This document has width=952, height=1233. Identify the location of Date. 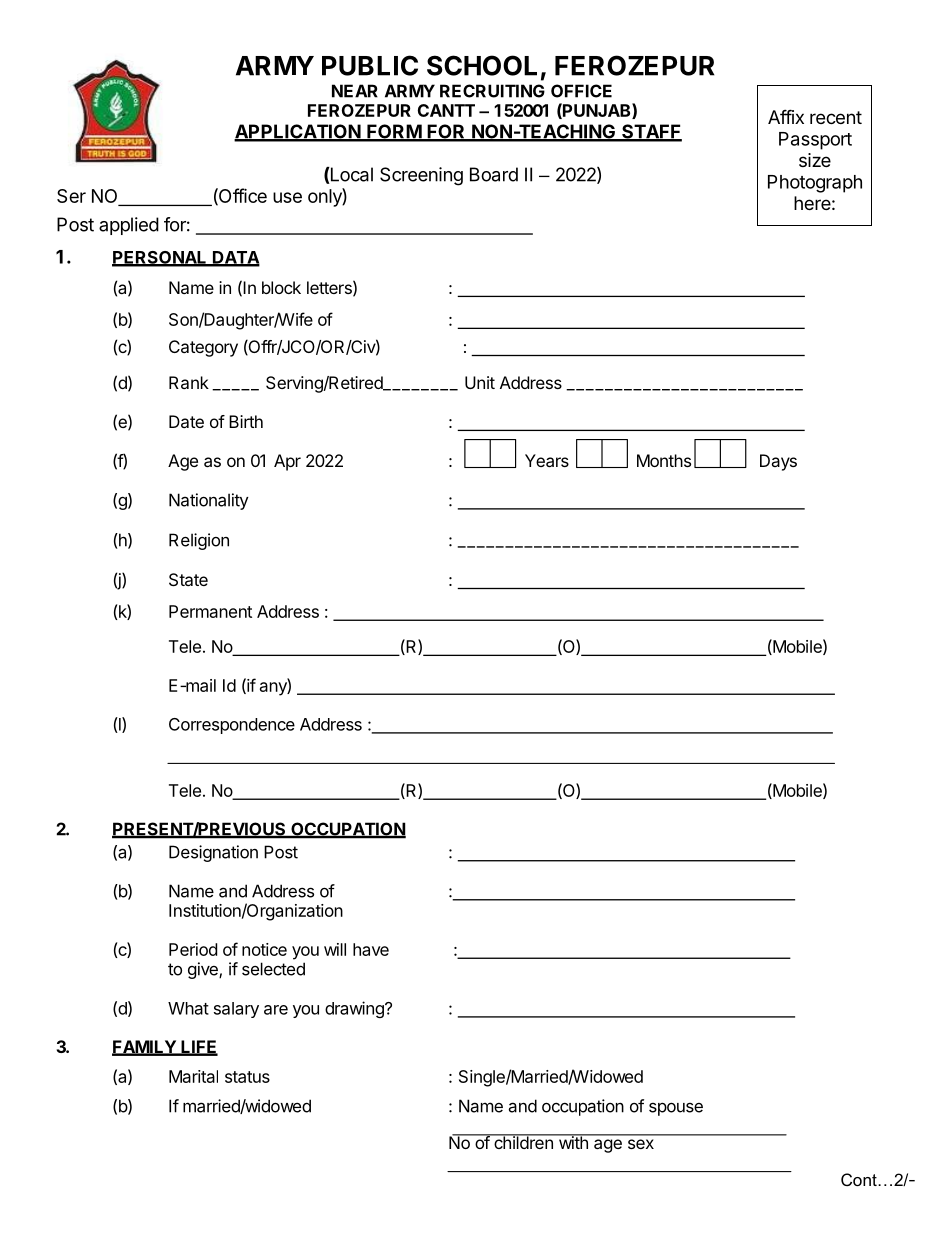
(186, 421).
